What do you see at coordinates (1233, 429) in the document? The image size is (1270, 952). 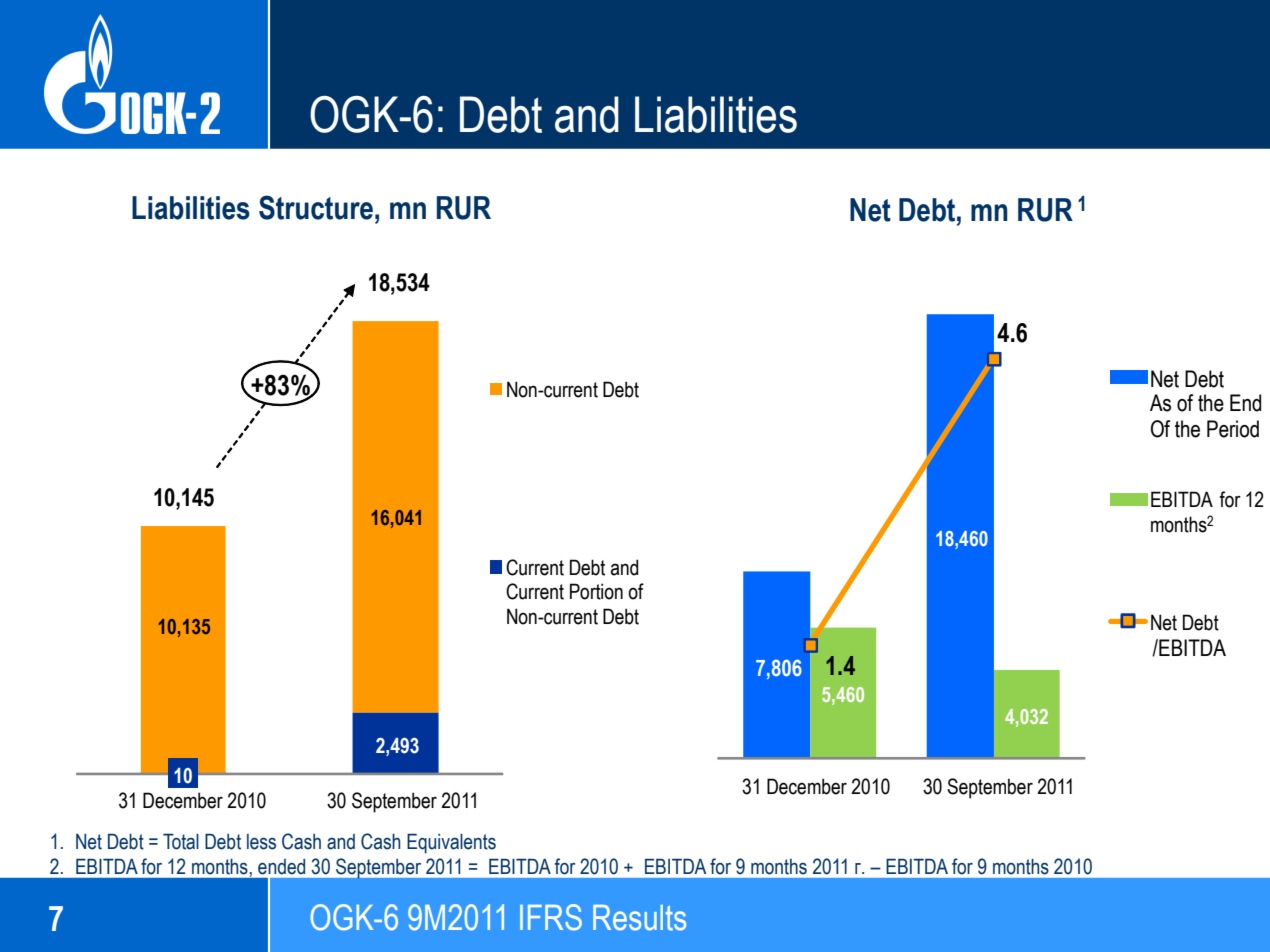 I see `Period` at bounding box center [1233, 429].
